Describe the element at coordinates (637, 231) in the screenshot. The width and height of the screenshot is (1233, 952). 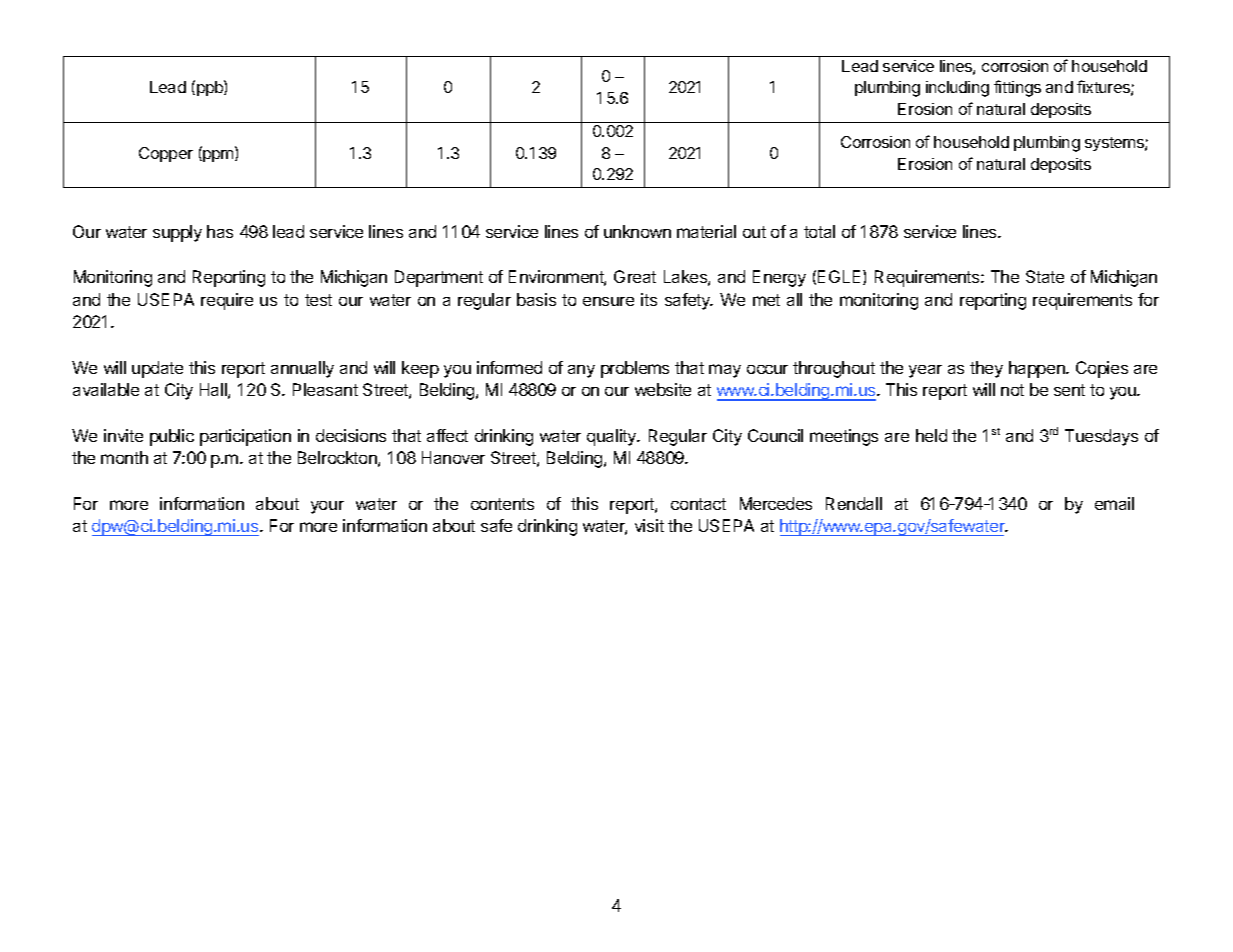
I see `unknown` at that location.
